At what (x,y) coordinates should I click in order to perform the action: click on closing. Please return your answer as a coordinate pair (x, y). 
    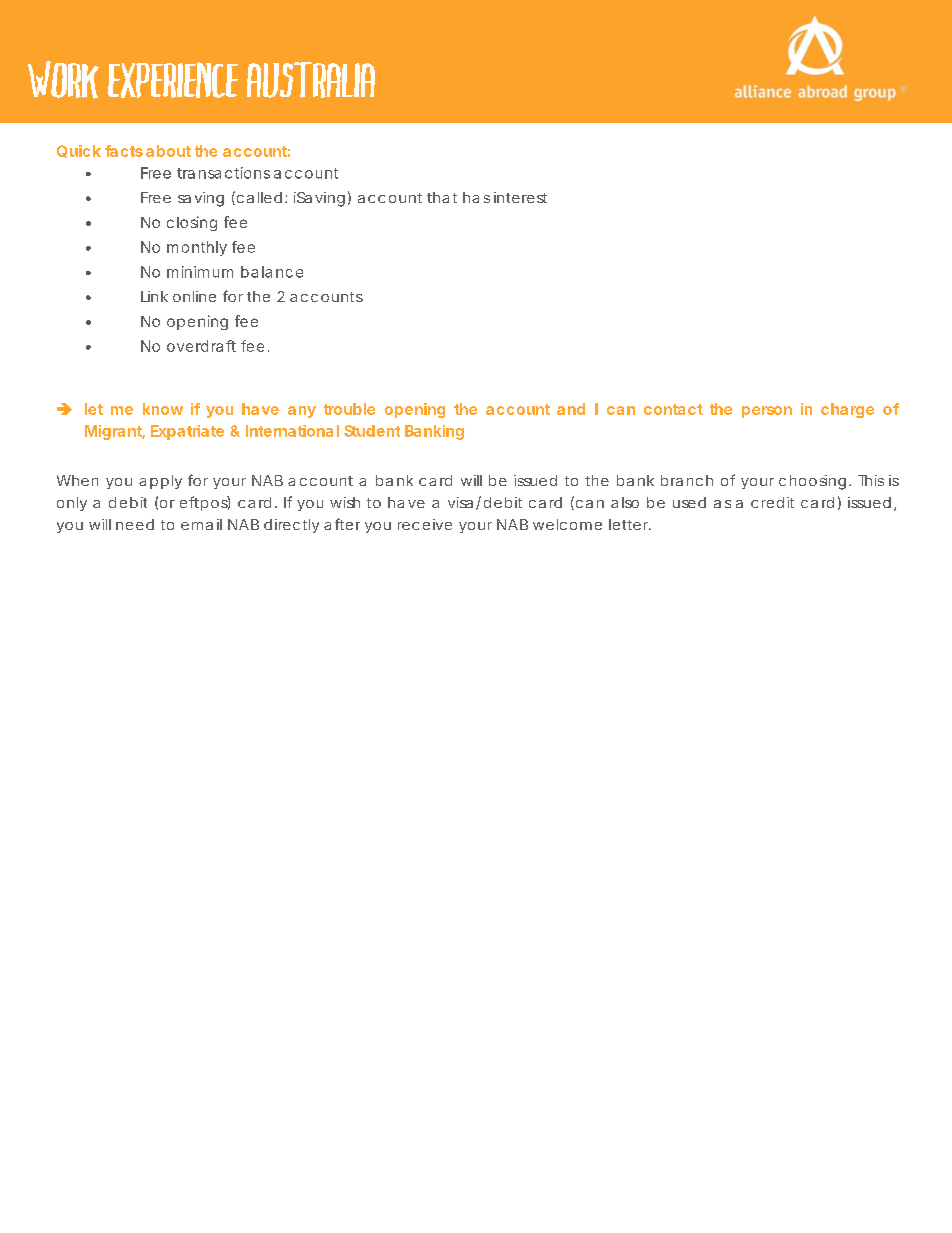
    Looking at the image, I should click on (192, 223).
